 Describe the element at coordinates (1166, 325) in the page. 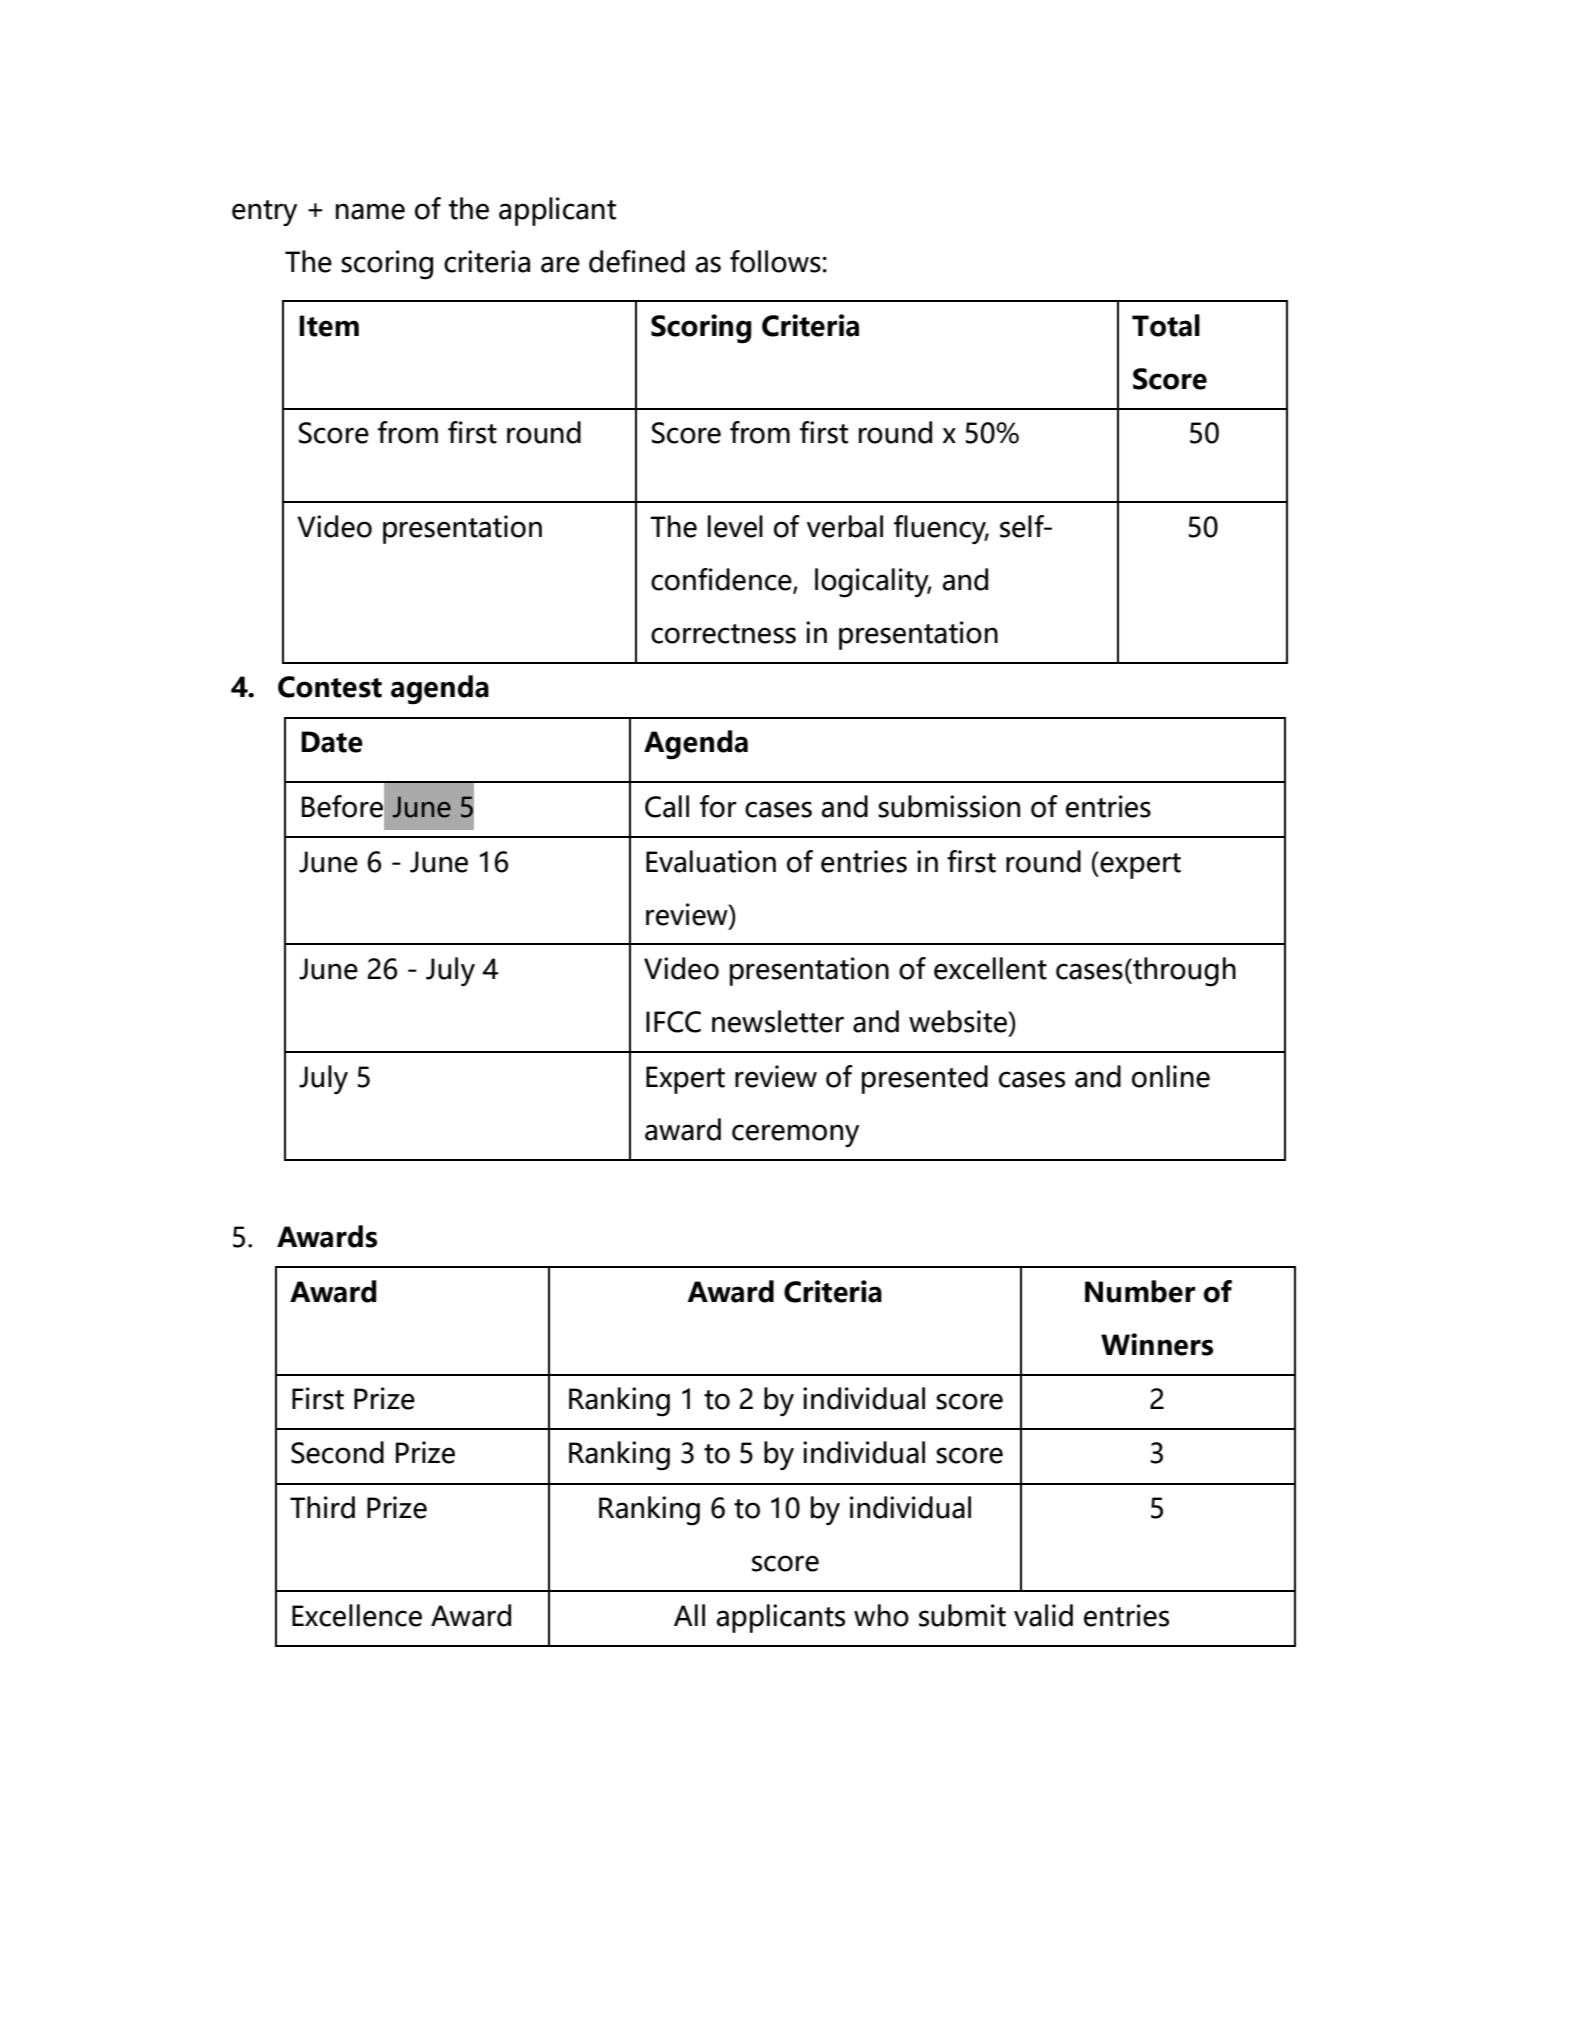

I see `Total` at that location.
